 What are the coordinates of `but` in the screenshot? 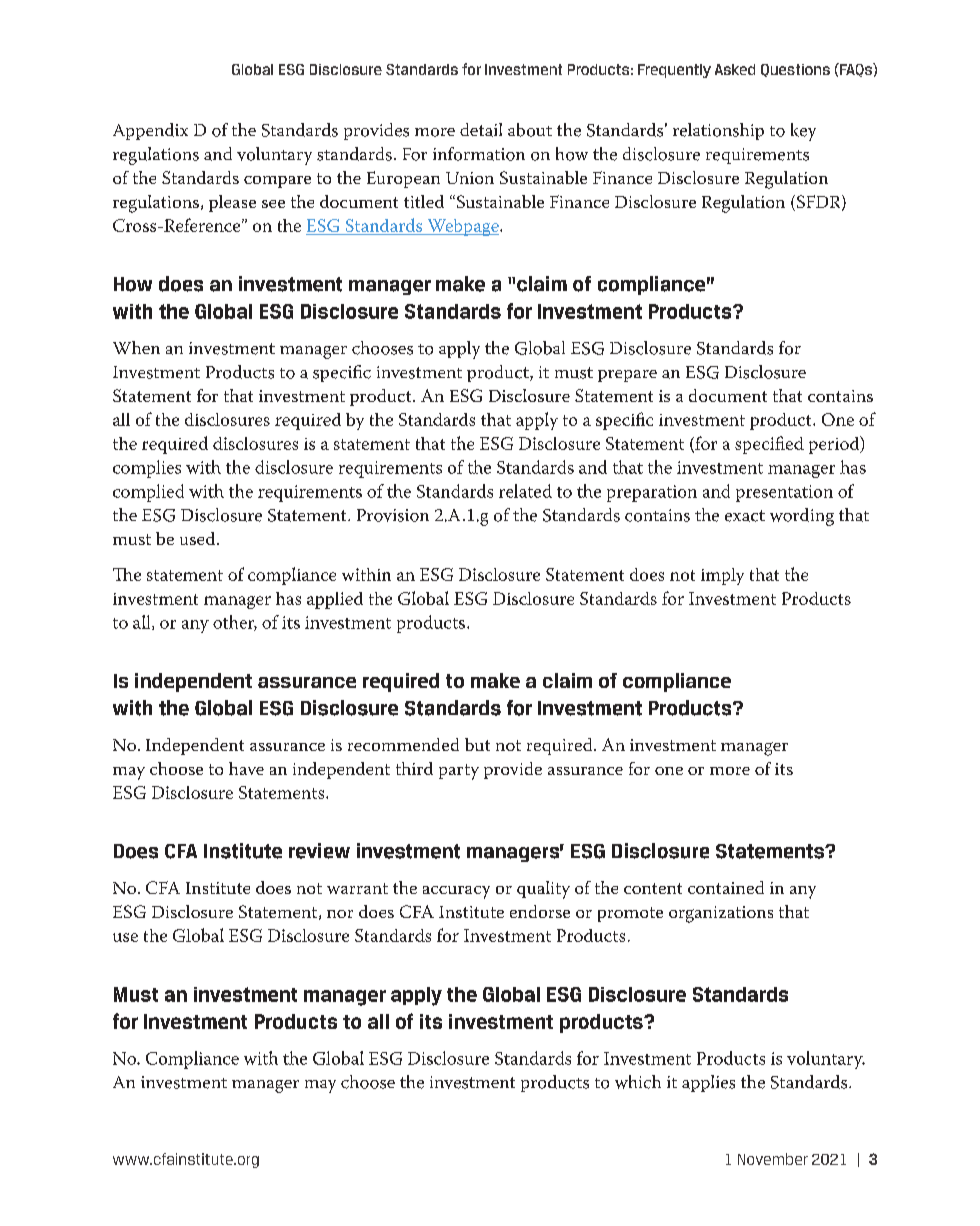 It's located at (477, 744).
